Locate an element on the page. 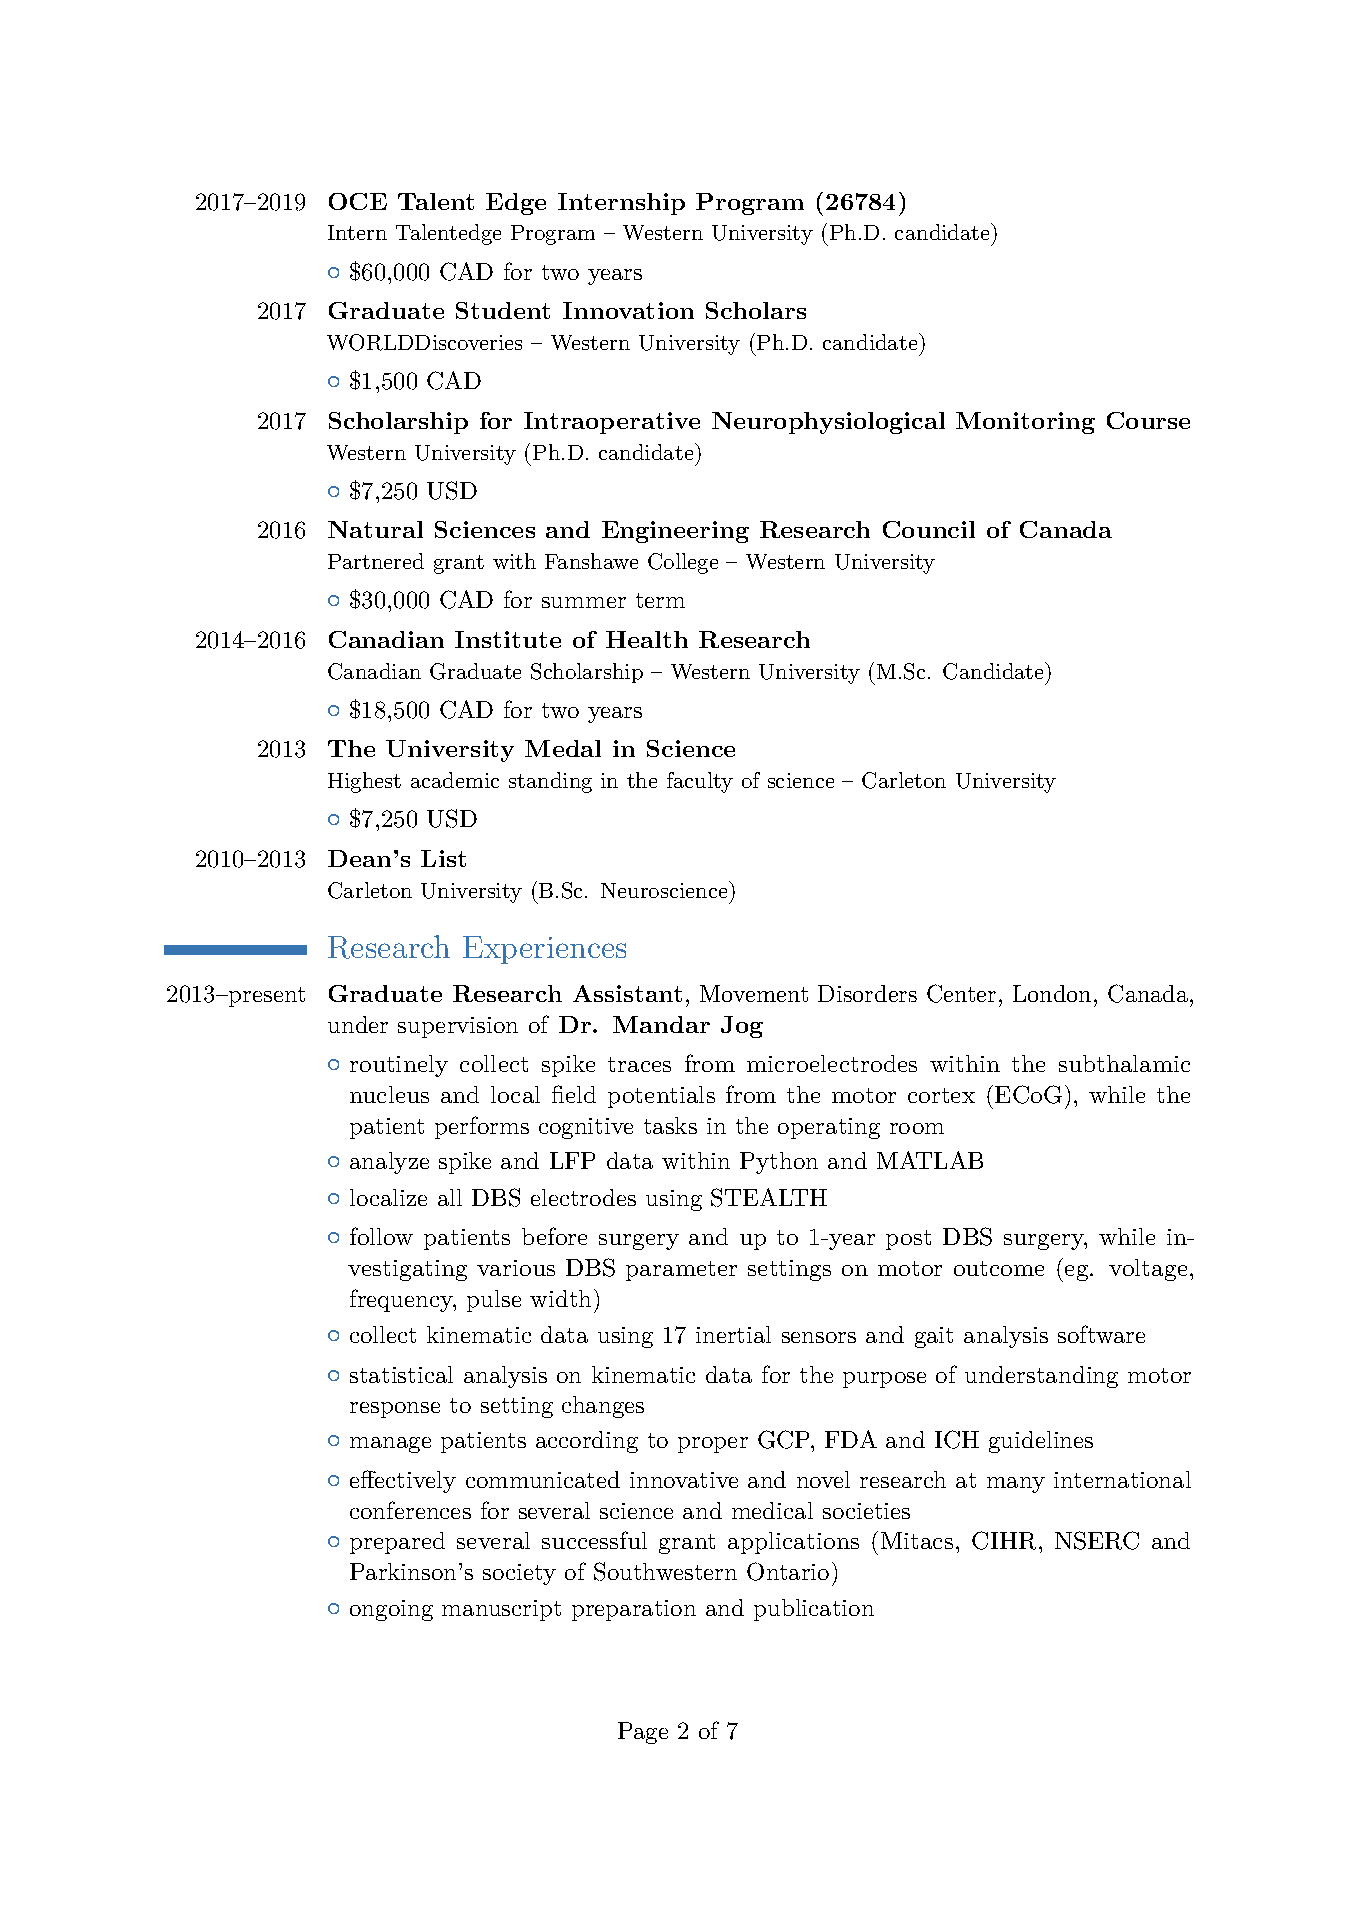  Monitoring is located at coordinates (1025, 423).
